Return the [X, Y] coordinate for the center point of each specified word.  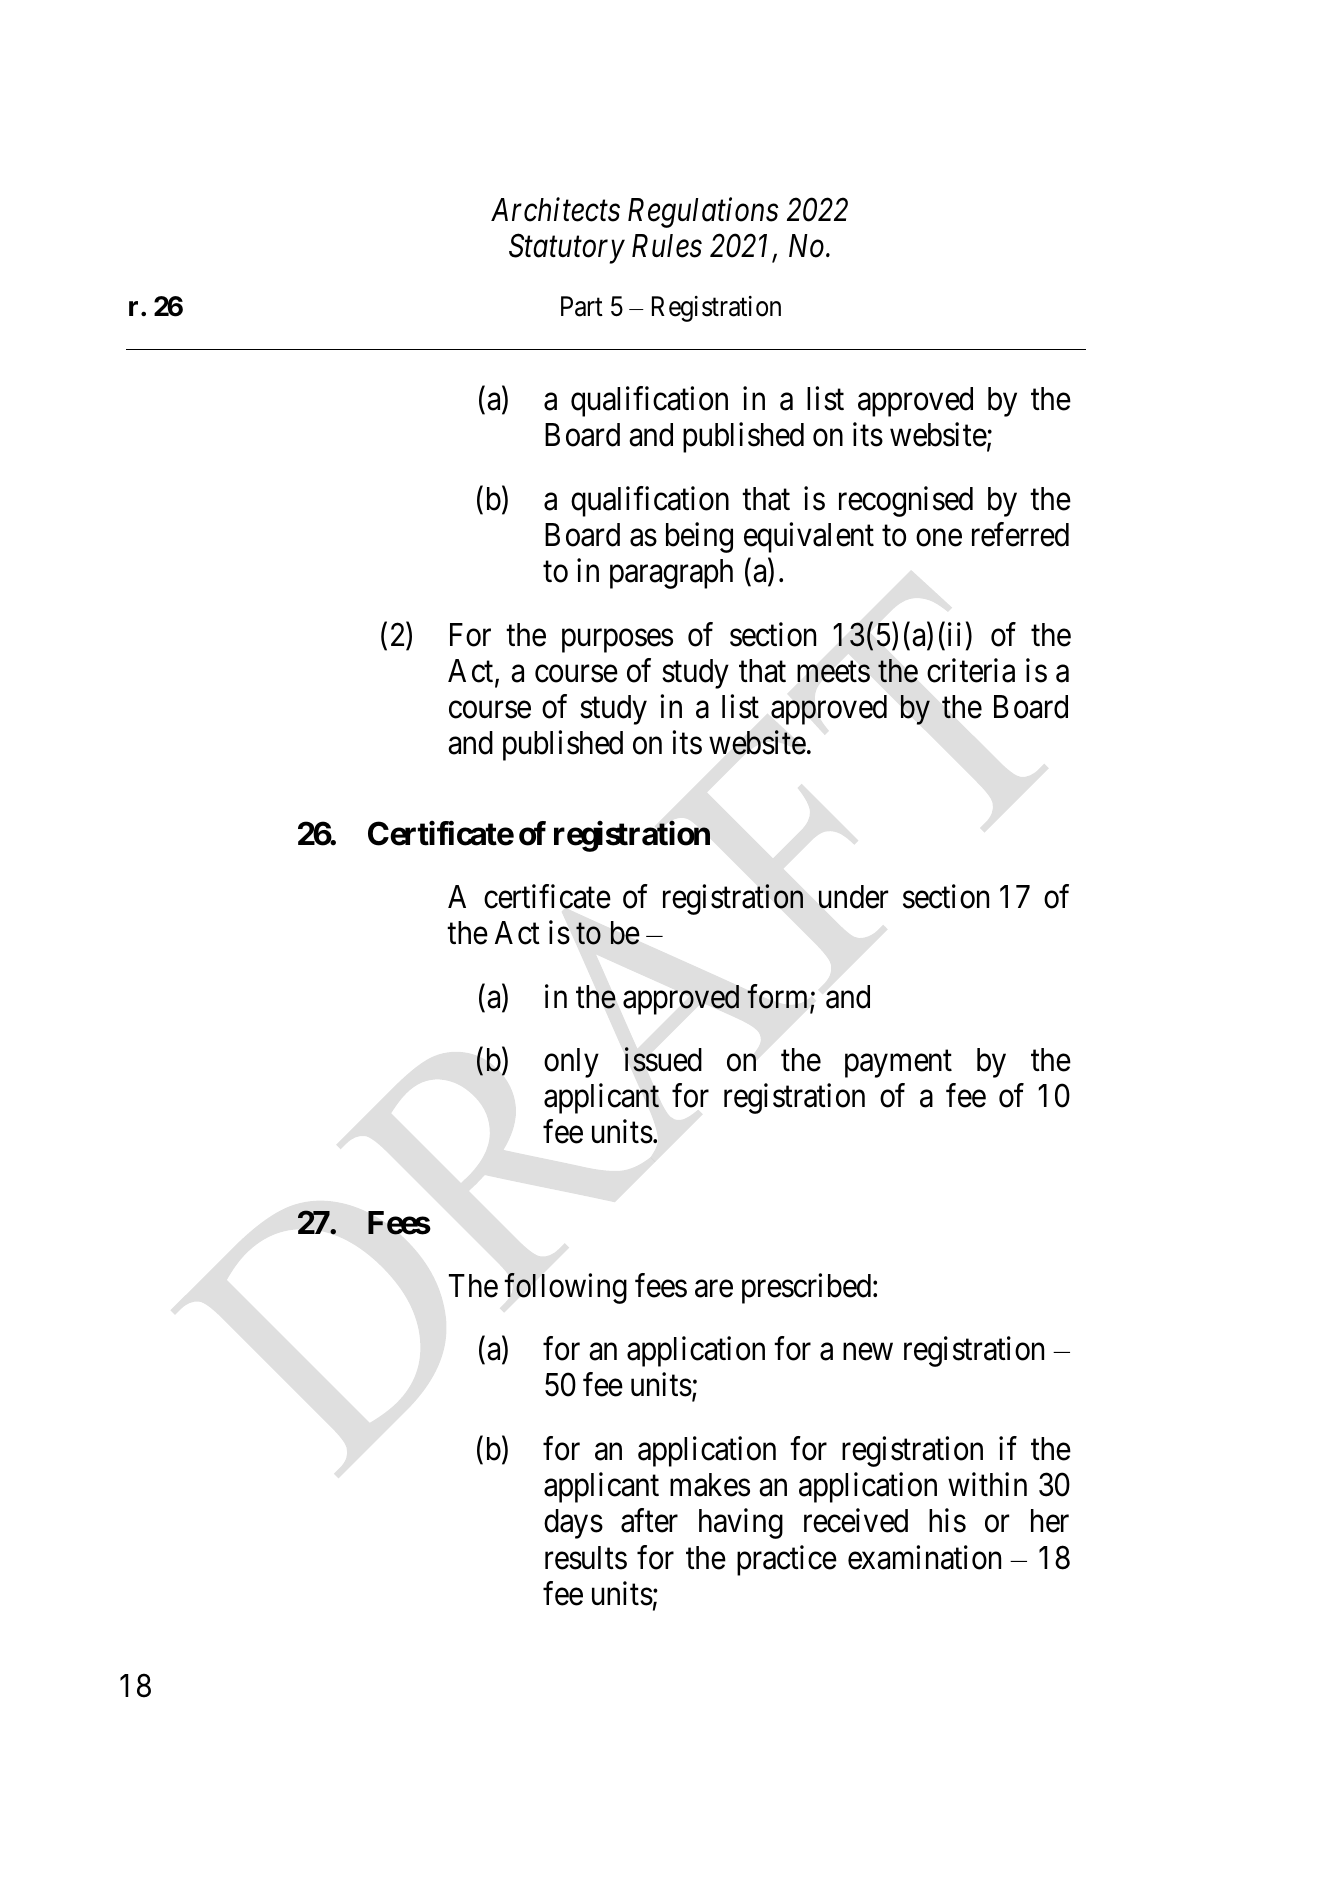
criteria [971, 670]
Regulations [703, 212]
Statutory [567, 249]
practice [787, 1560]
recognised [906, 501]
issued [663, 1059]
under [853, 897]
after [649, 1521]
